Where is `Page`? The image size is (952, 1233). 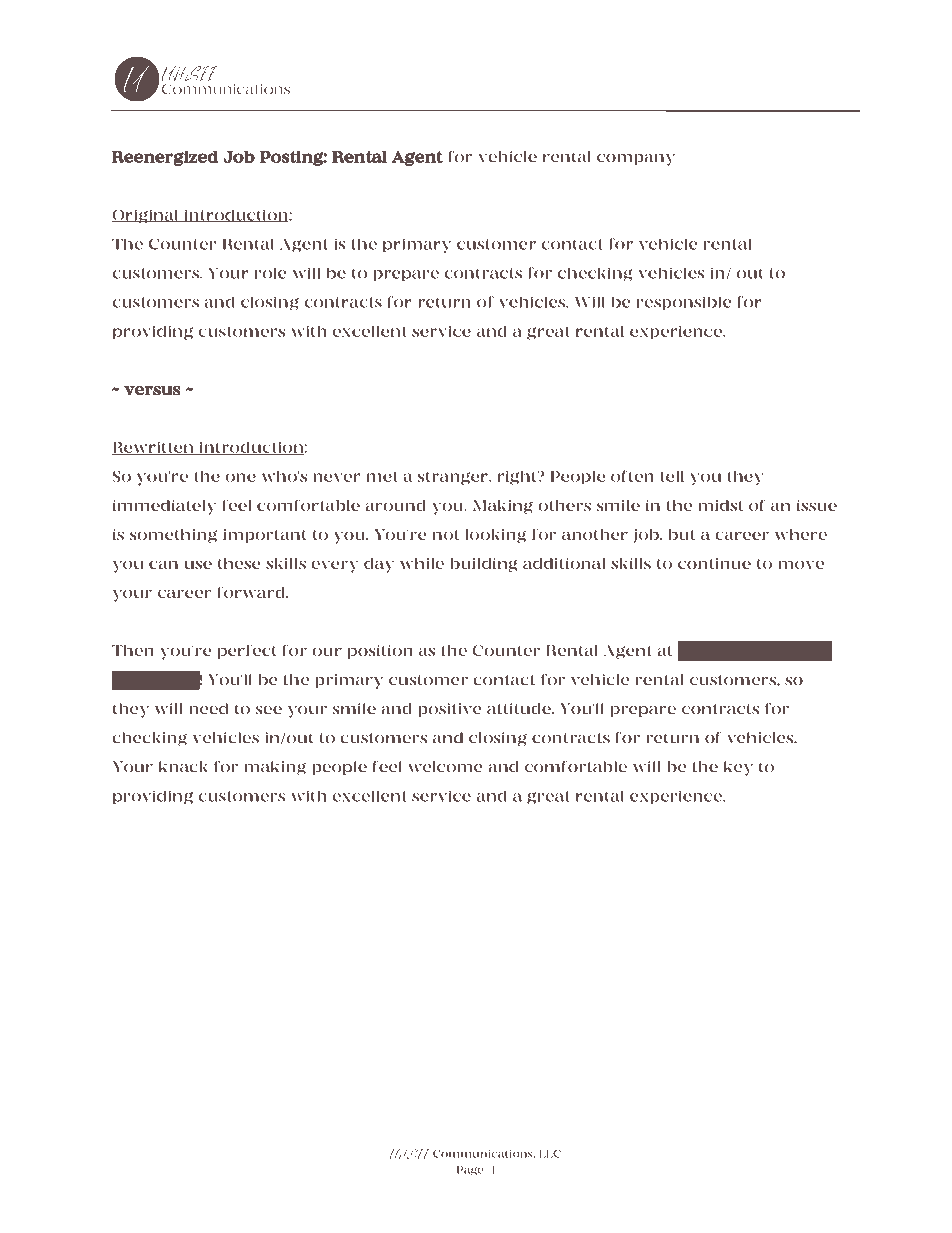 Page is located at coordinates (470, 1171).
